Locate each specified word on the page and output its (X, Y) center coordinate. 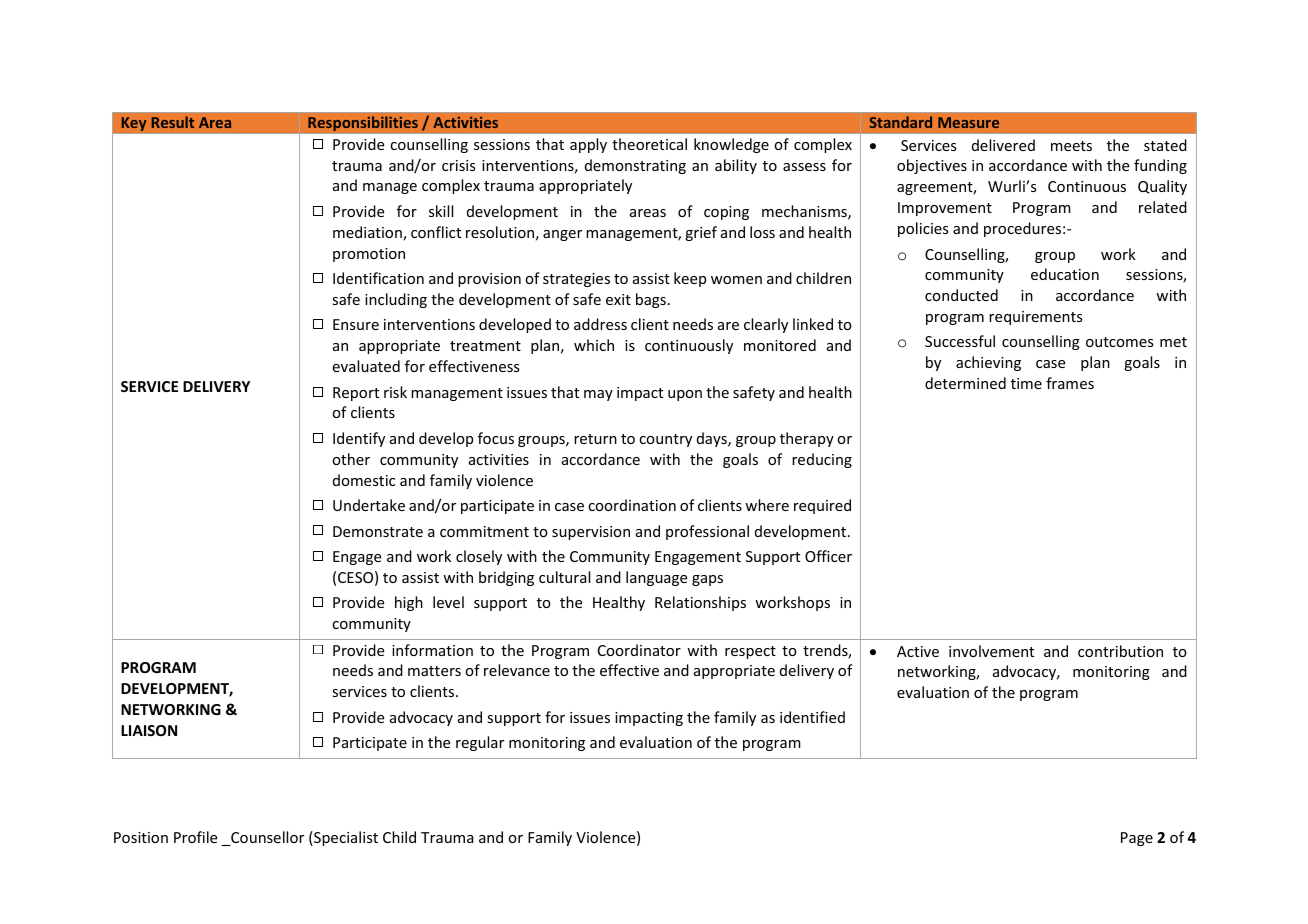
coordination (632, 505)
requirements (1035, 318)
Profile (195, 837)
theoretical (649, 144)
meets (1071, 146)
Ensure (356, 324)
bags (651, 300)
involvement (991, 651)
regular (480, 743)
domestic (364, 480)
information (432, 650)
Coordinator (639, 650)
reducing (822, 460)
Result (173, 122)
